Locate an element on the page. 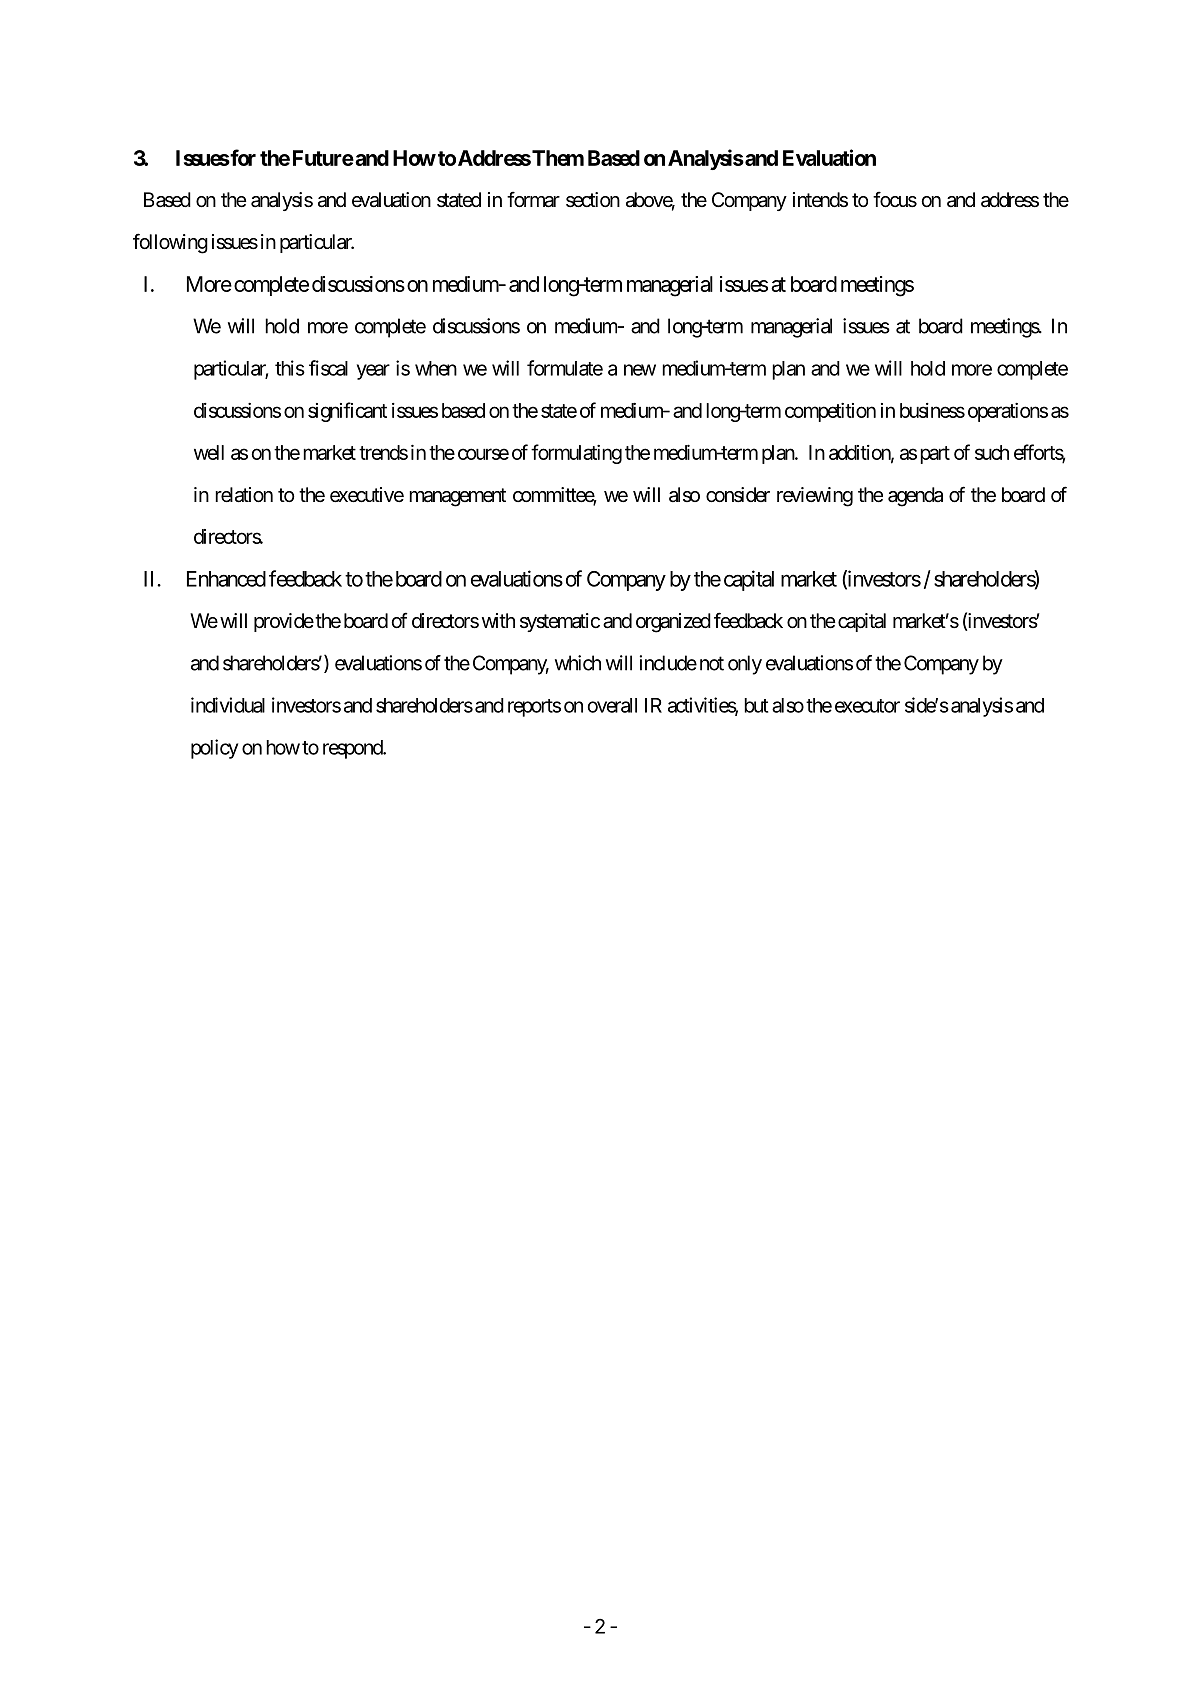  section is located at coordinates (593, 200).
